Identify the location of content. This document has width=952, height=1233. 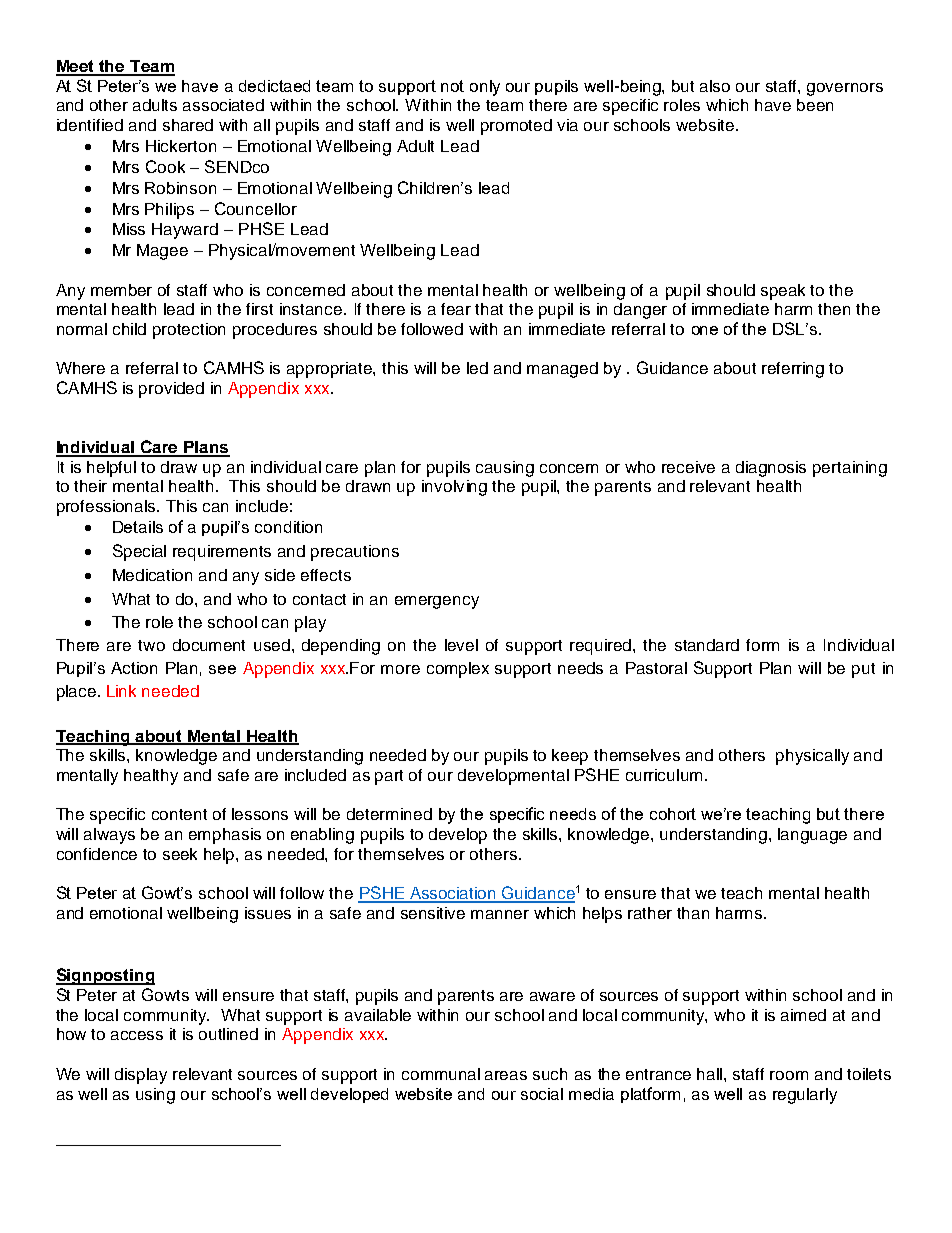
(179, 814).
